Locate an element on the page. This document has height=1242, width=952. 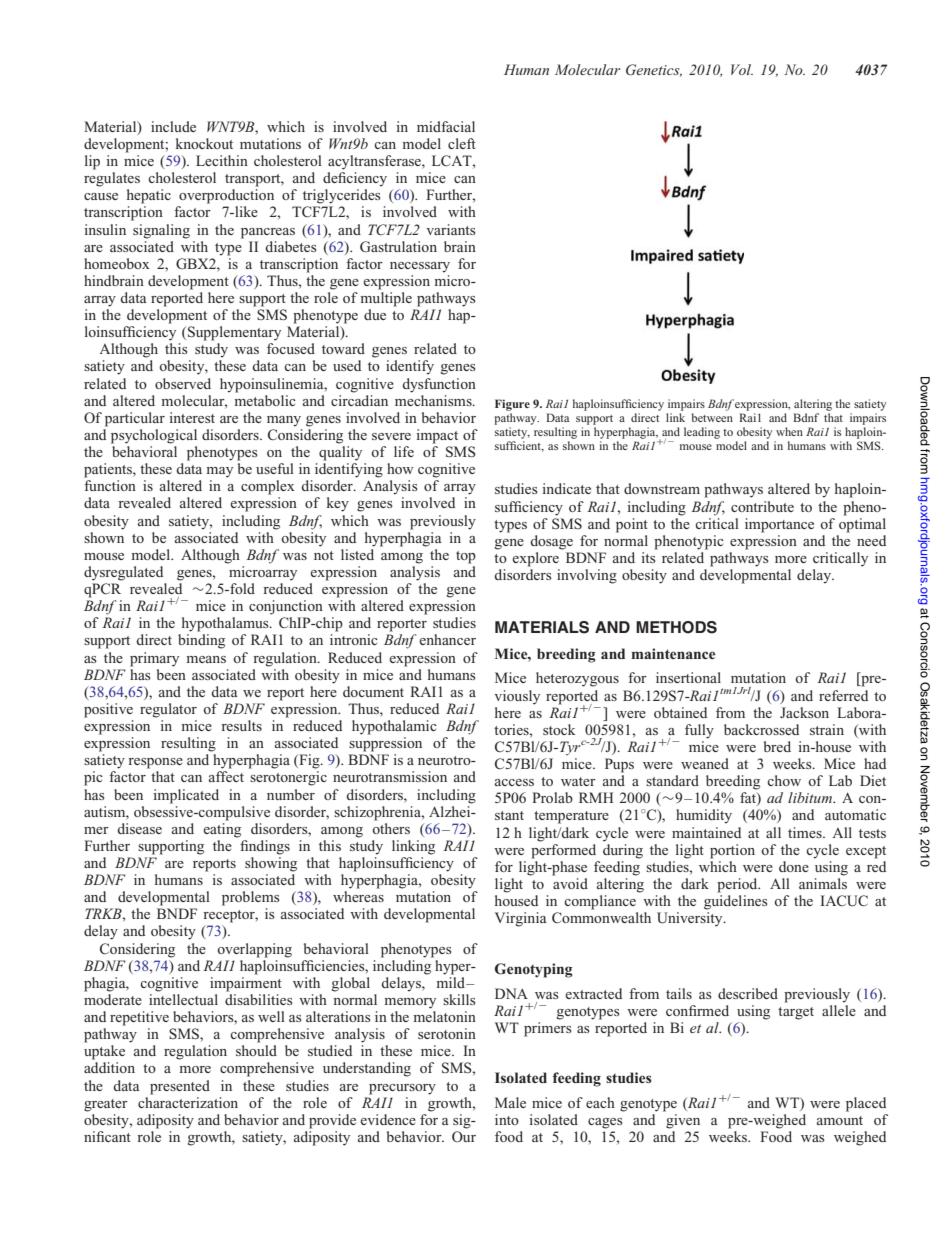
guidelines is located at coordinates (736, 902).
